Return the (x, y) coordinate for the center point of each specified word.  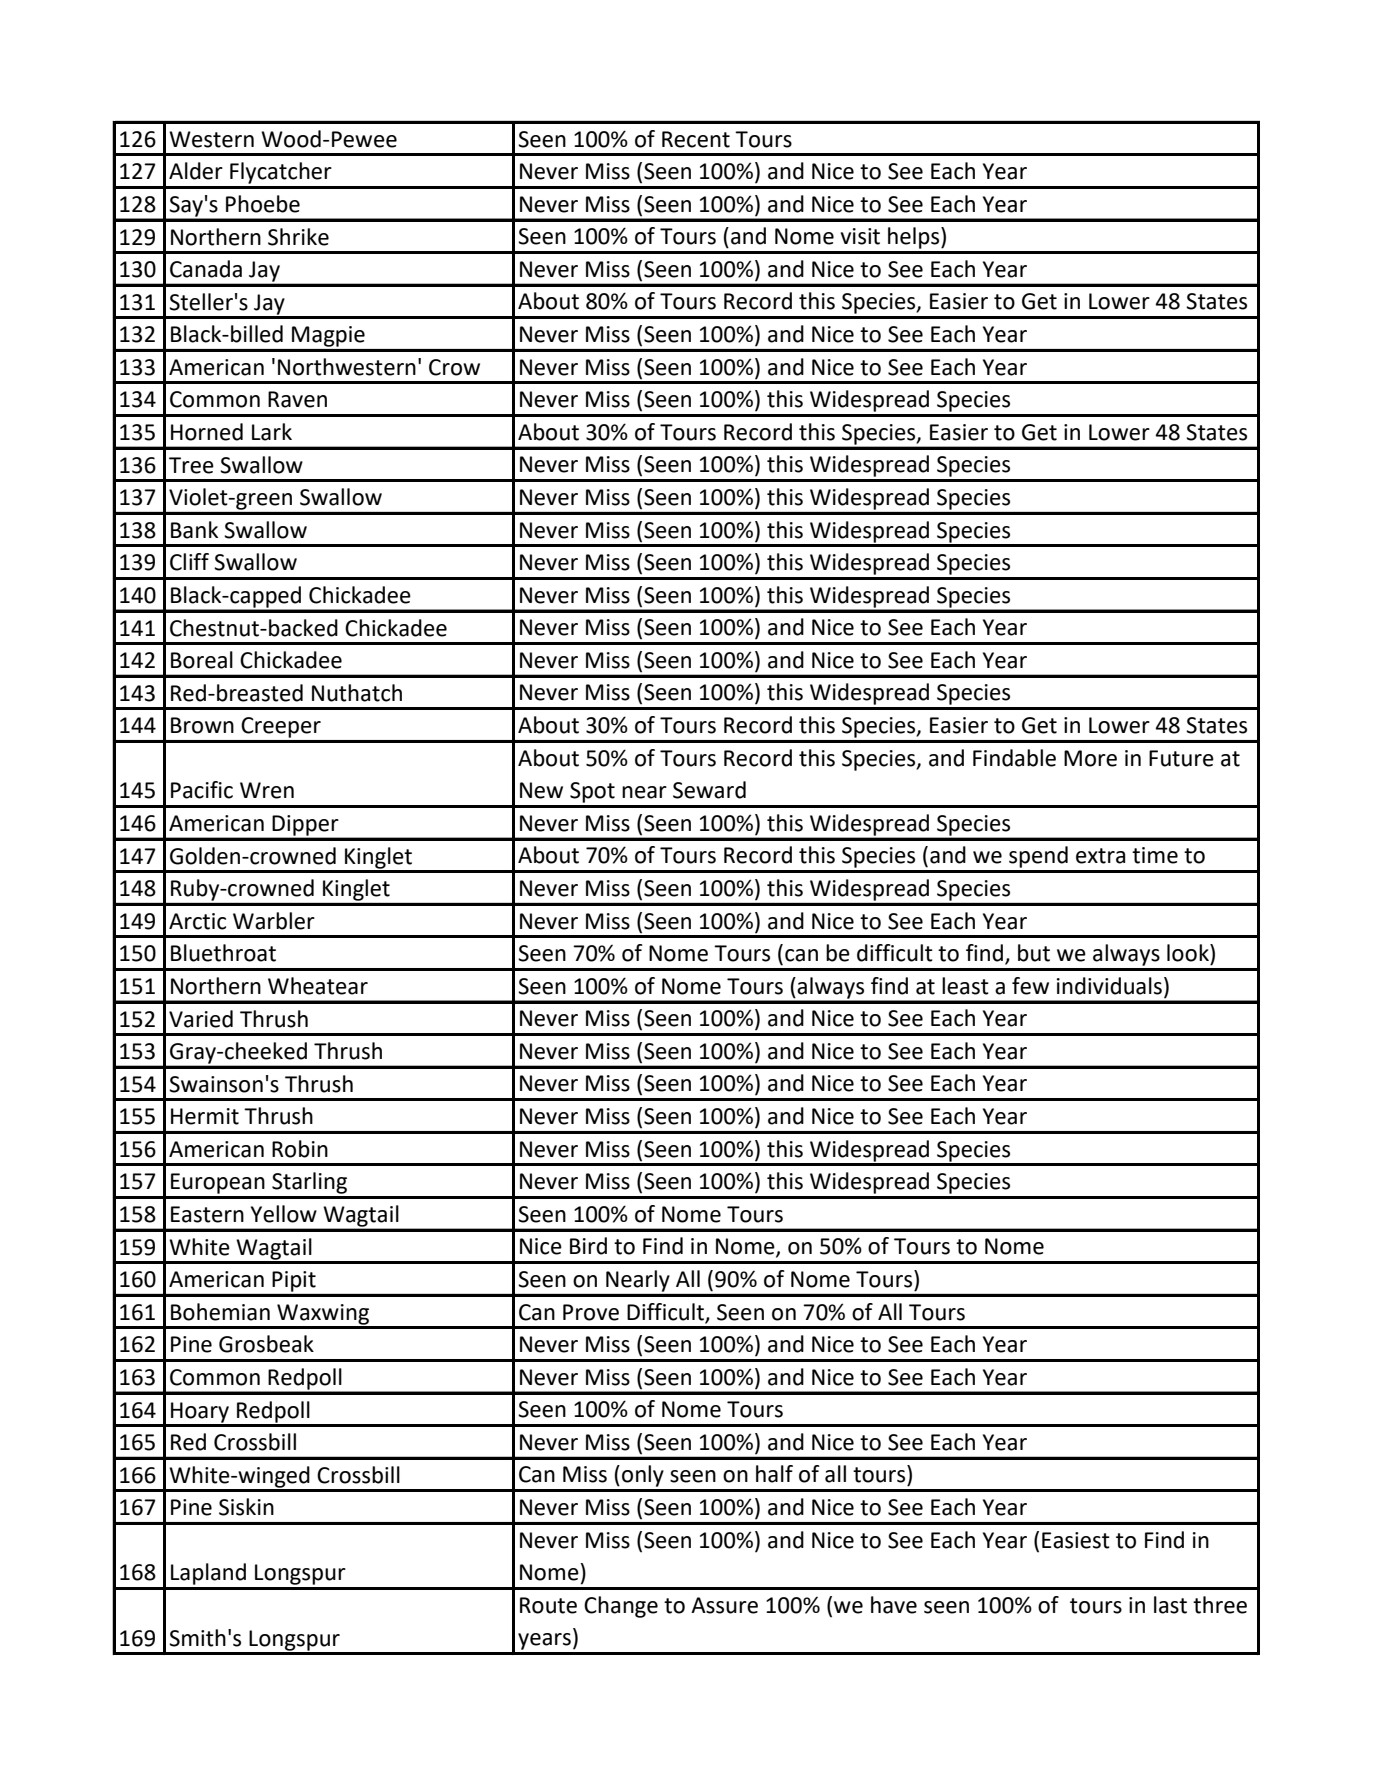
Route (548, 1605)
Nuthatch (357, 693)
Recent (696, 139)
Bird (588, 1246)
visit (860, 236)
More (1090, 758)
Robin (300, 1149)
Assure (724, 1605)
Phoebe (263, 204)
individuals (1109, 986)
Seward (709, 790)
